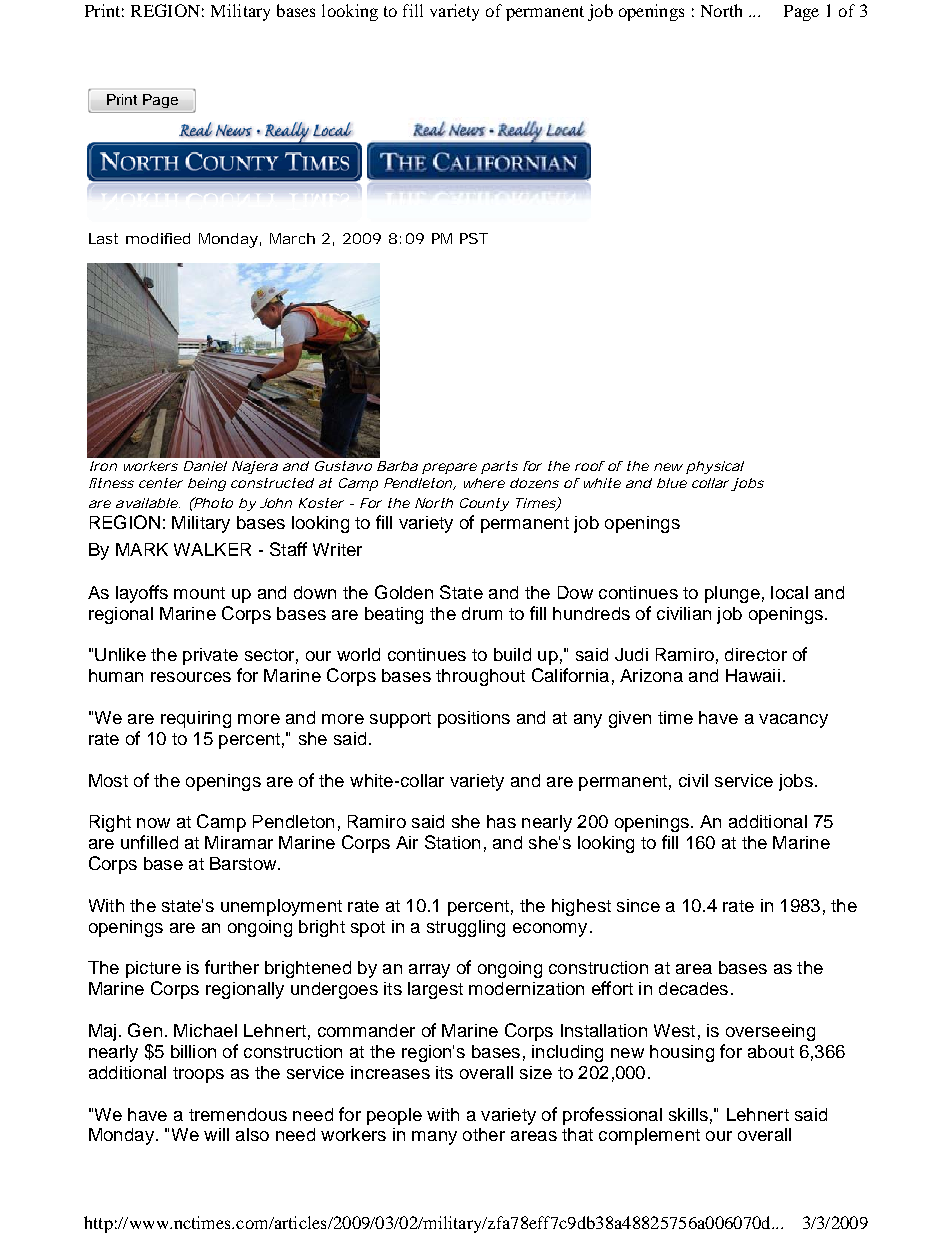 This image has height=1233, width=952. I want to click on will, so click(216, 1134).
